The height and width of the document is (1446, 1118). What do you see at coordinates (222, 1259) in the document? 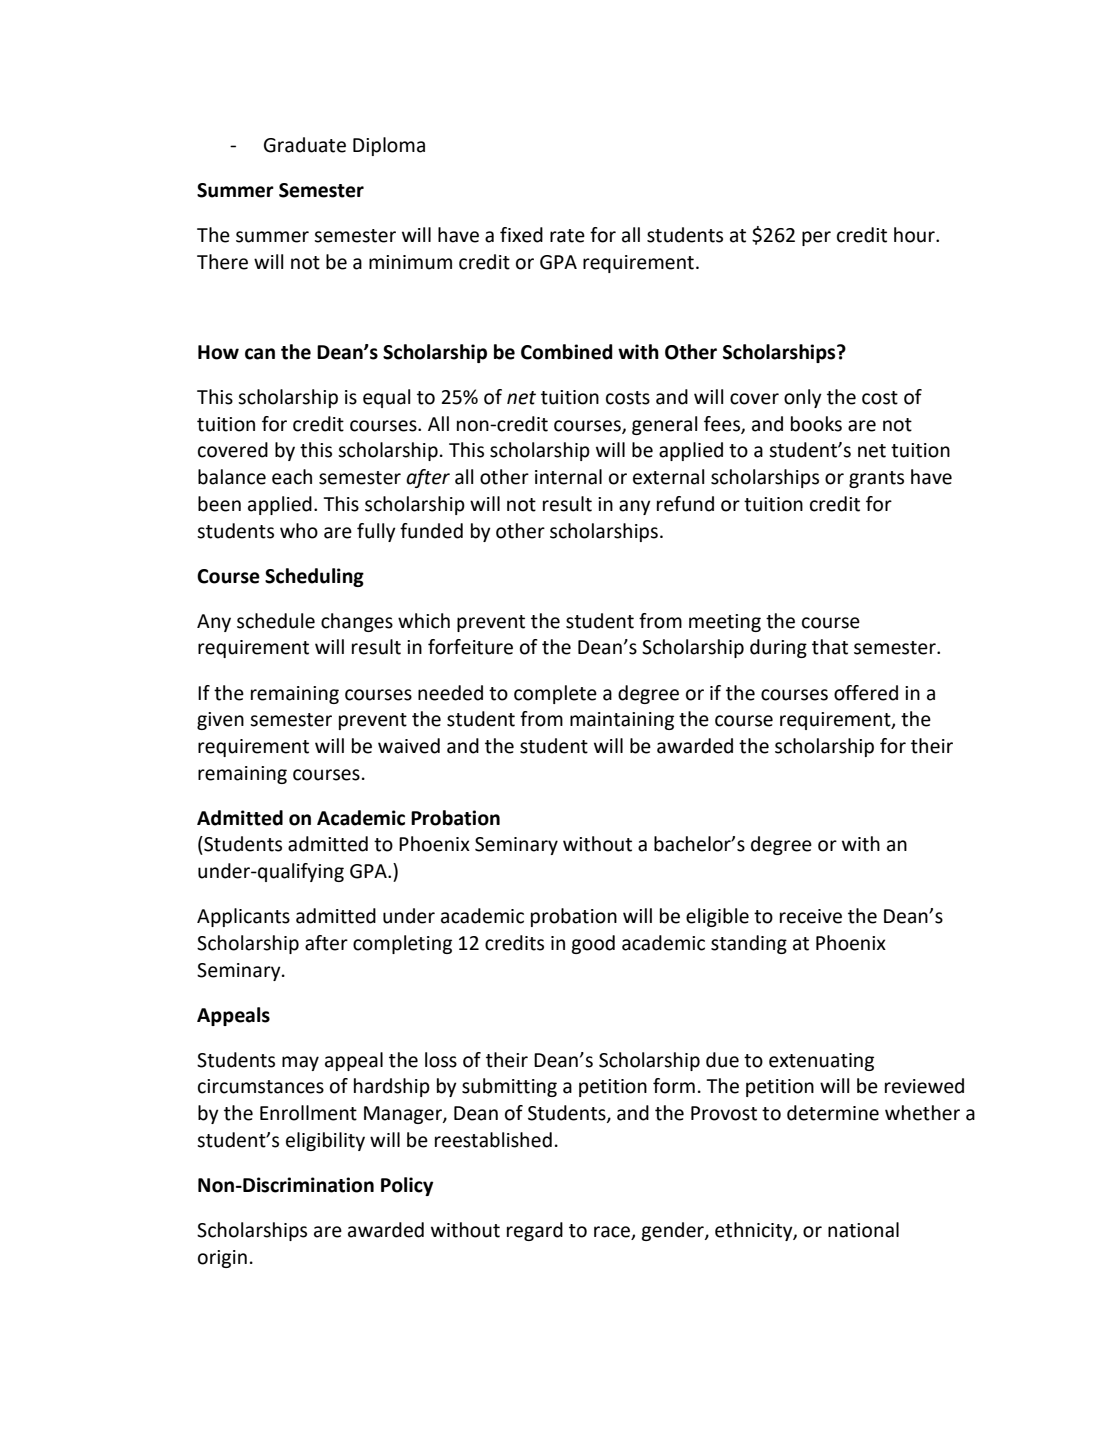
I see `origin` at bounding box center [222, 1259].
